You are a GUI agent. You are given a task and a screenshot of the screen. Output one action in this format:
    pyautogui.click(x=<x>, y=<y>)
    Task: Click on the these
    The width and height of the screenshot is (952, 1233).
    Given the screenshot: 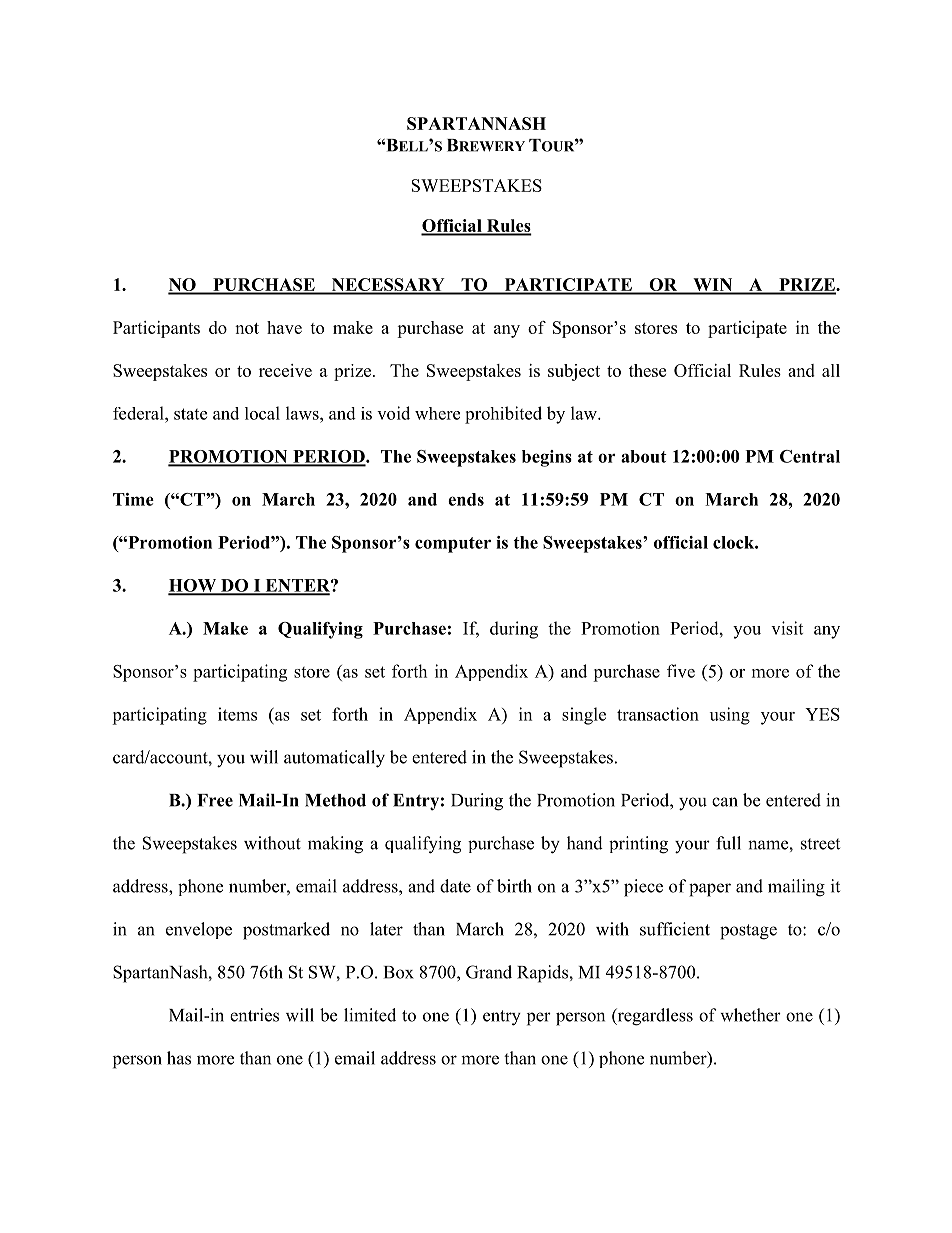 What is the action you would take?
    pyautogui.click(x=647, y=370)
